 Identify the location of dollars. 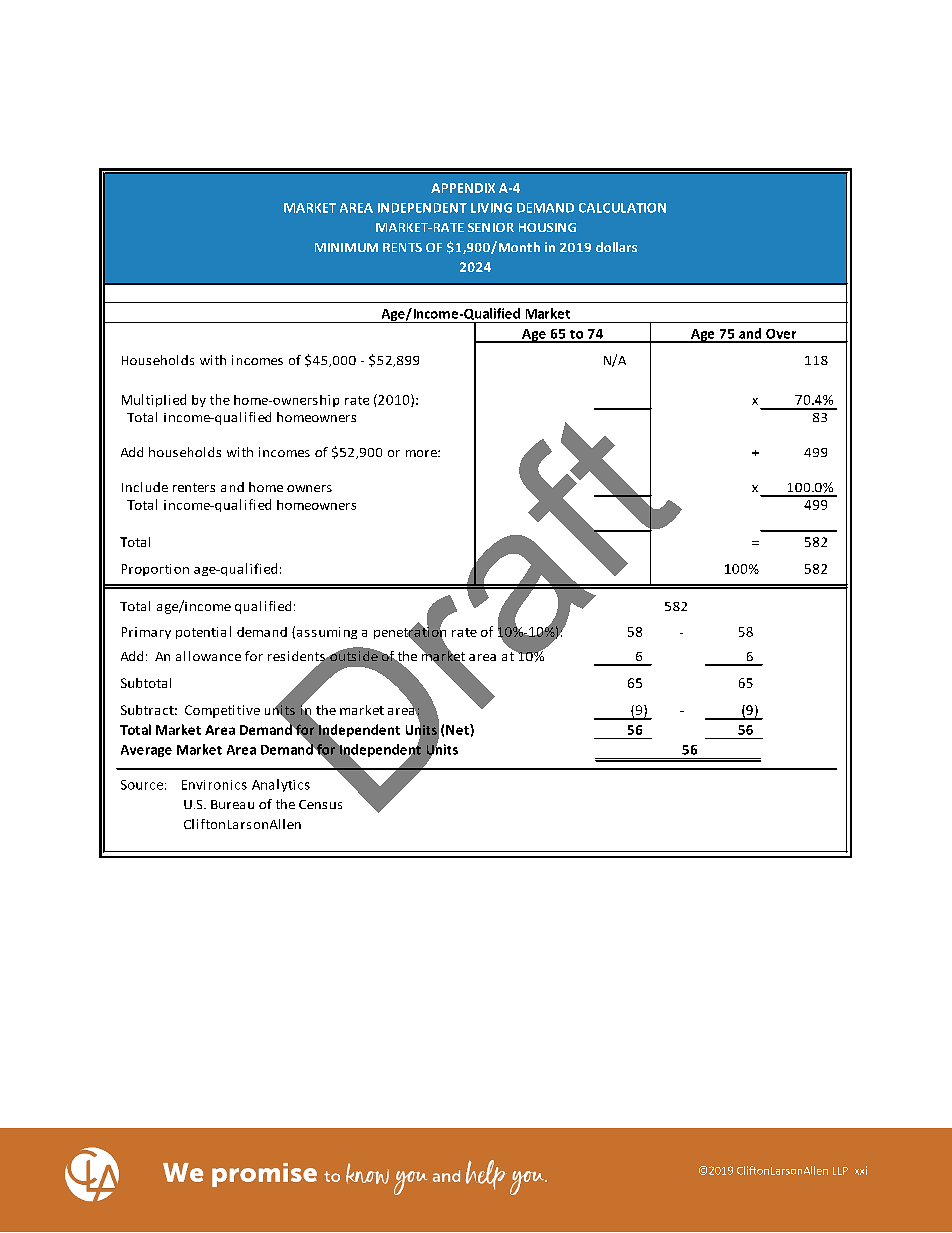
(616, 247).
